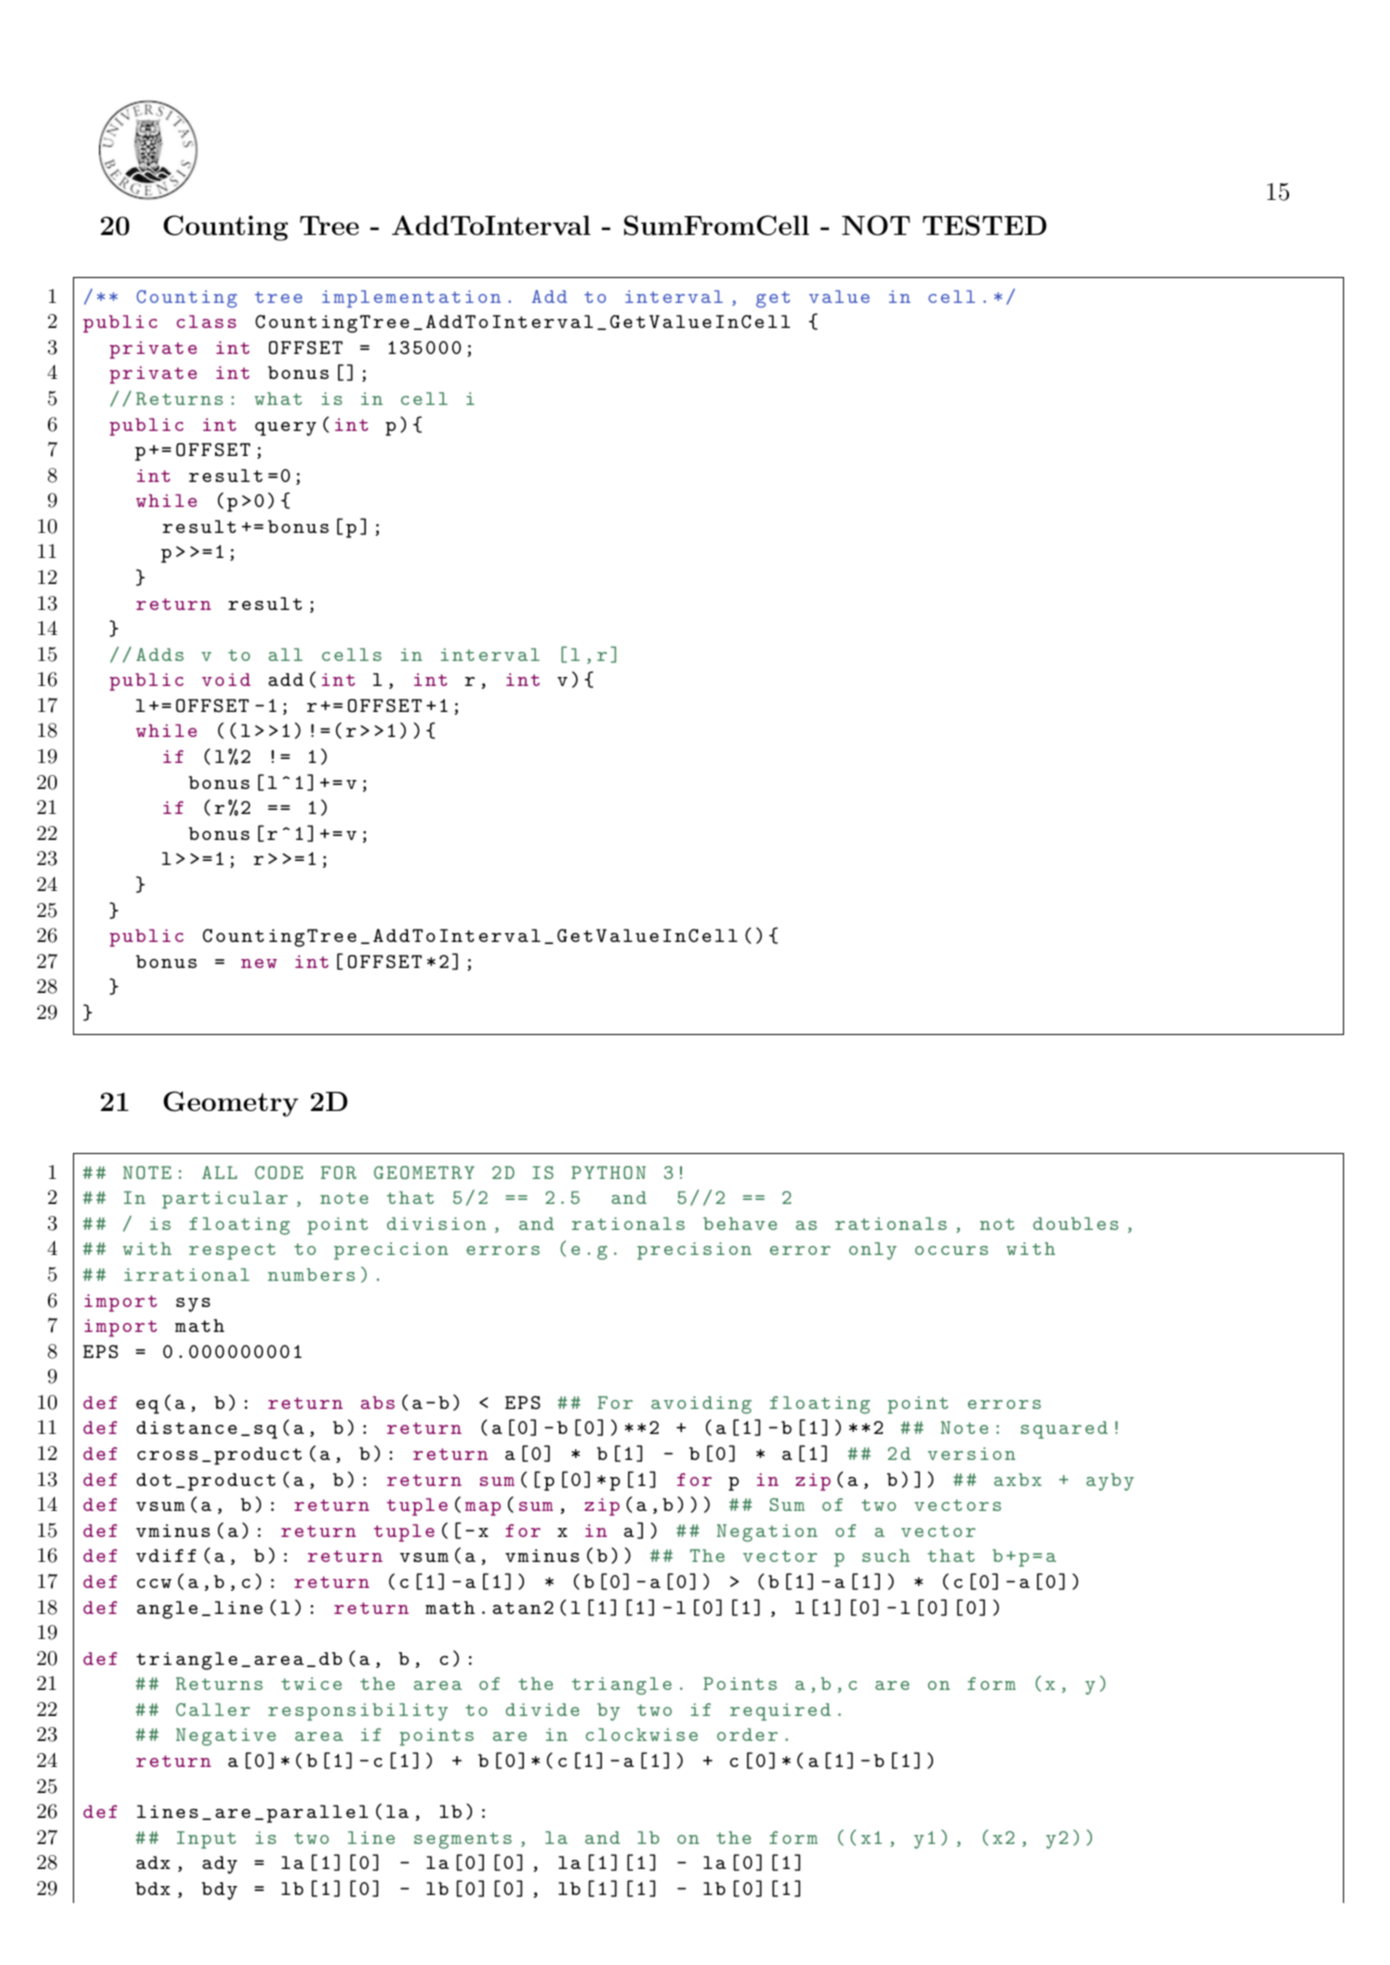 The width and height of the screenshot is (1390, 1965). Describe the element at coordinates (1076, 1223) in the screenshot. I see `doubles` at that location.
